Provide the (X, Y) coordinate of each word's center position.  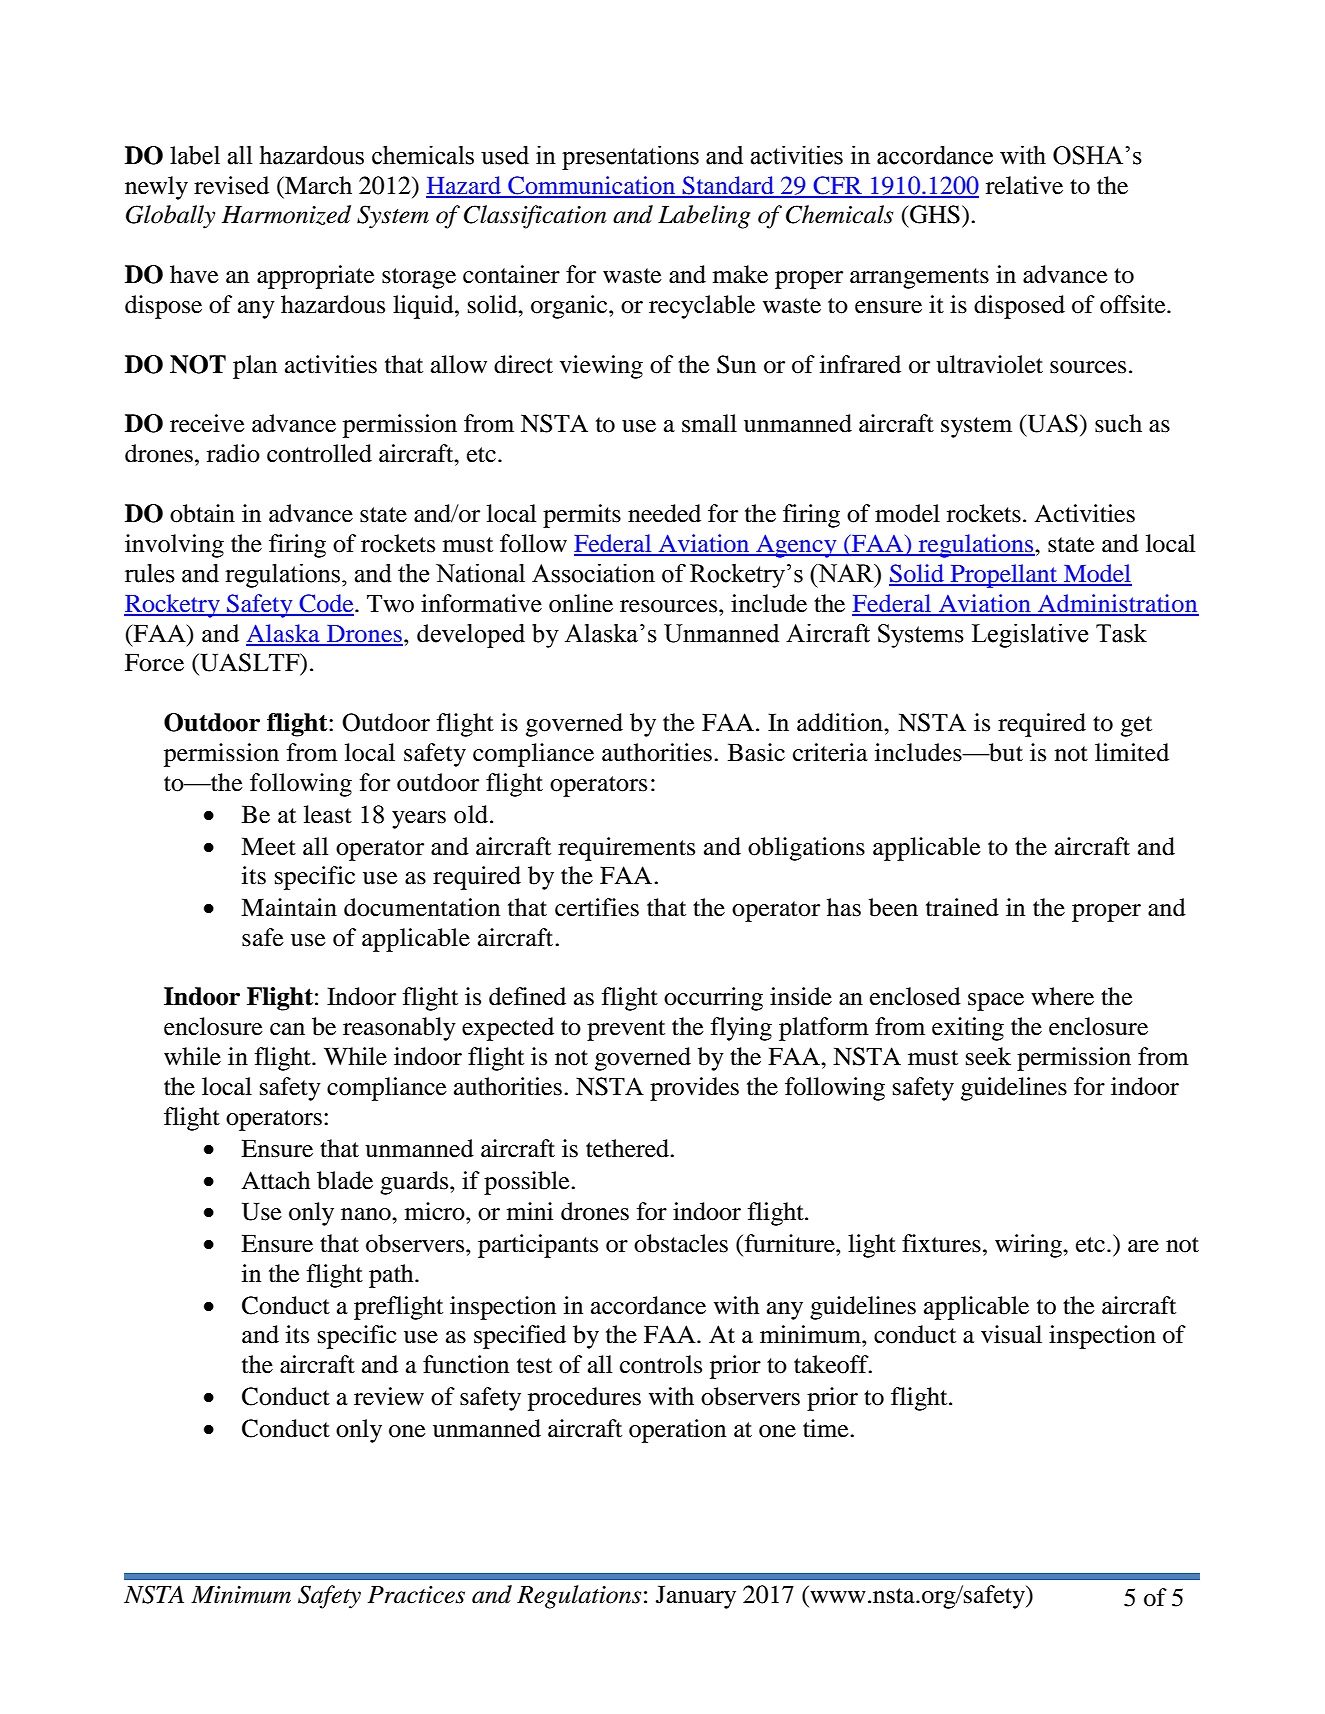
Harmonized (286, 215)
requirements (626, 849)
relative (1024, 185)
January (696, 1597)
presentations (630, 157)
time (827, 1428)
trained (962, 907)
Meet (268, 846)
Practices (416, 1595)
